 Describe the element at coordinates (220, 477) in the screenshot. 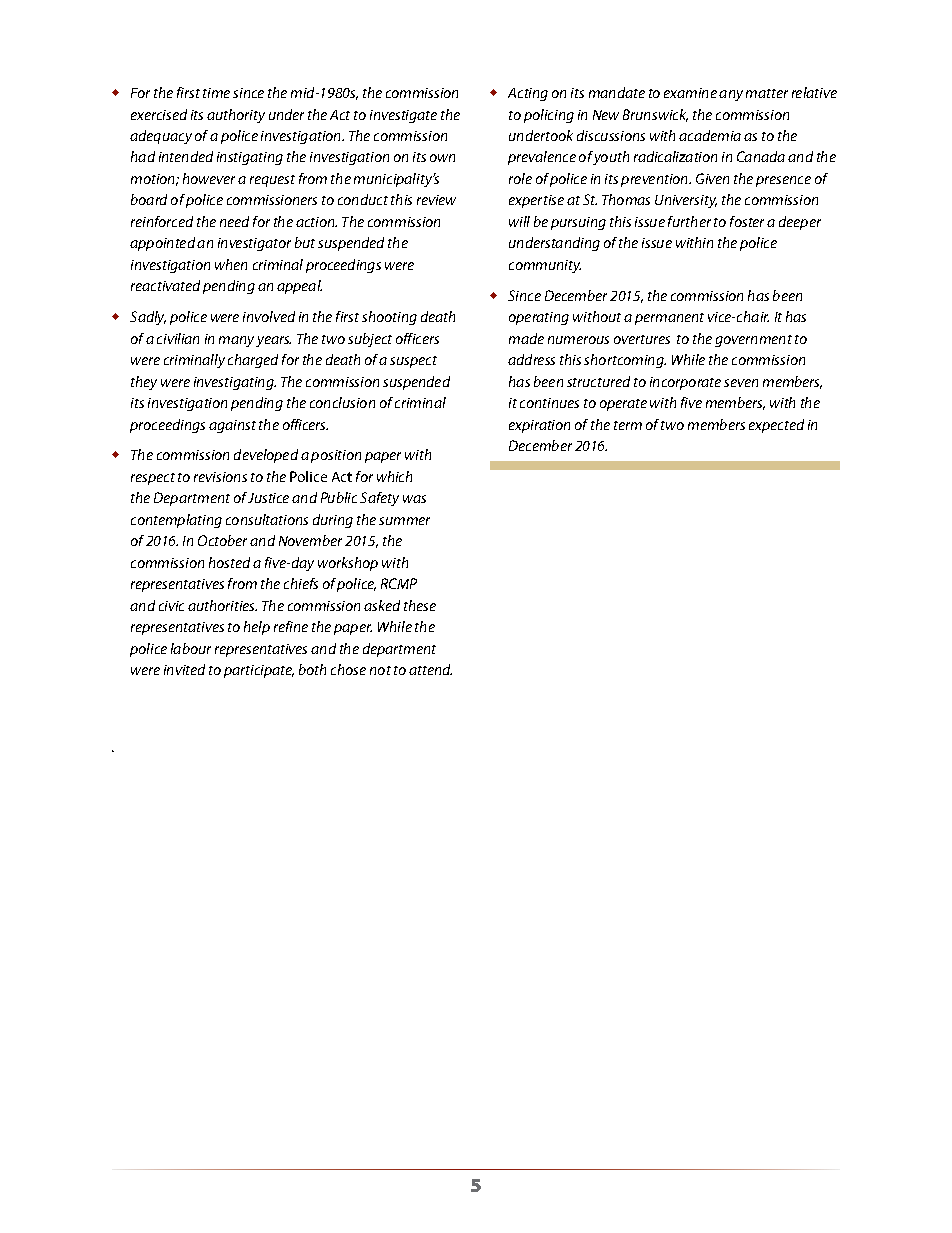

I see `revisions` at that location.
